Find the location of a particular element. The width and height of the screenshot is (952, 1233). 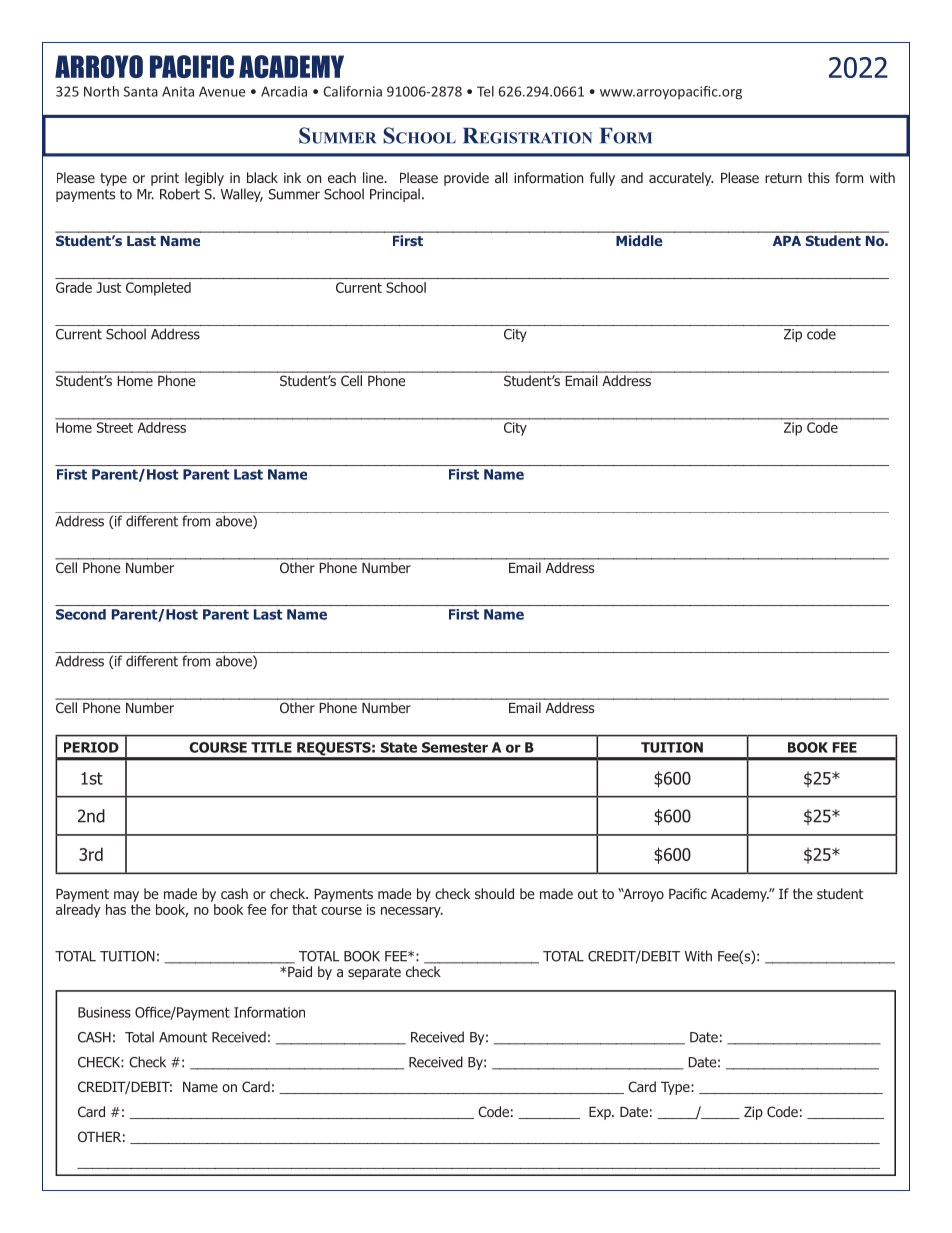

Anita is located at coordinates (178, 91).
